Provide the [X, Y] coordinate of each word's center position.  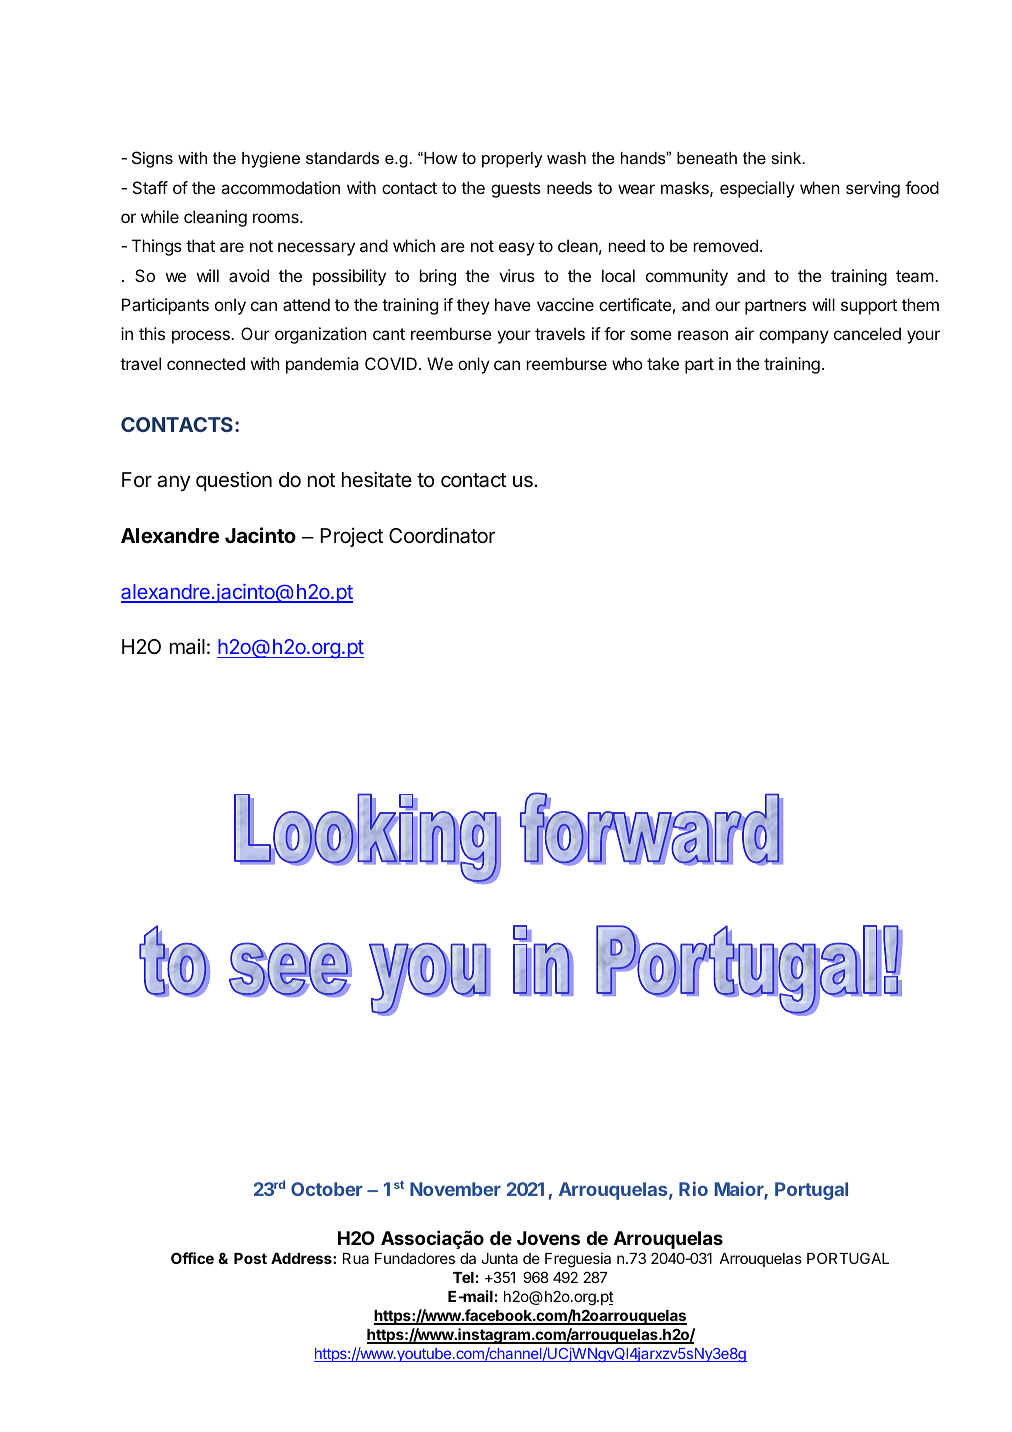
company [794, 337]
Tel [463, 1277]
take [663, 363]
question [234, 481]
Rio [693, 1189]
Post [250, 1258]
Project [351, 537]
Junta [499, 1258]
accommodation [280, 187]
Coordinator [442, 535]
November [455, 1189]
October [326, 1189]
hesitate [377, 479]
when [820, 187]
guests [516, 190]
